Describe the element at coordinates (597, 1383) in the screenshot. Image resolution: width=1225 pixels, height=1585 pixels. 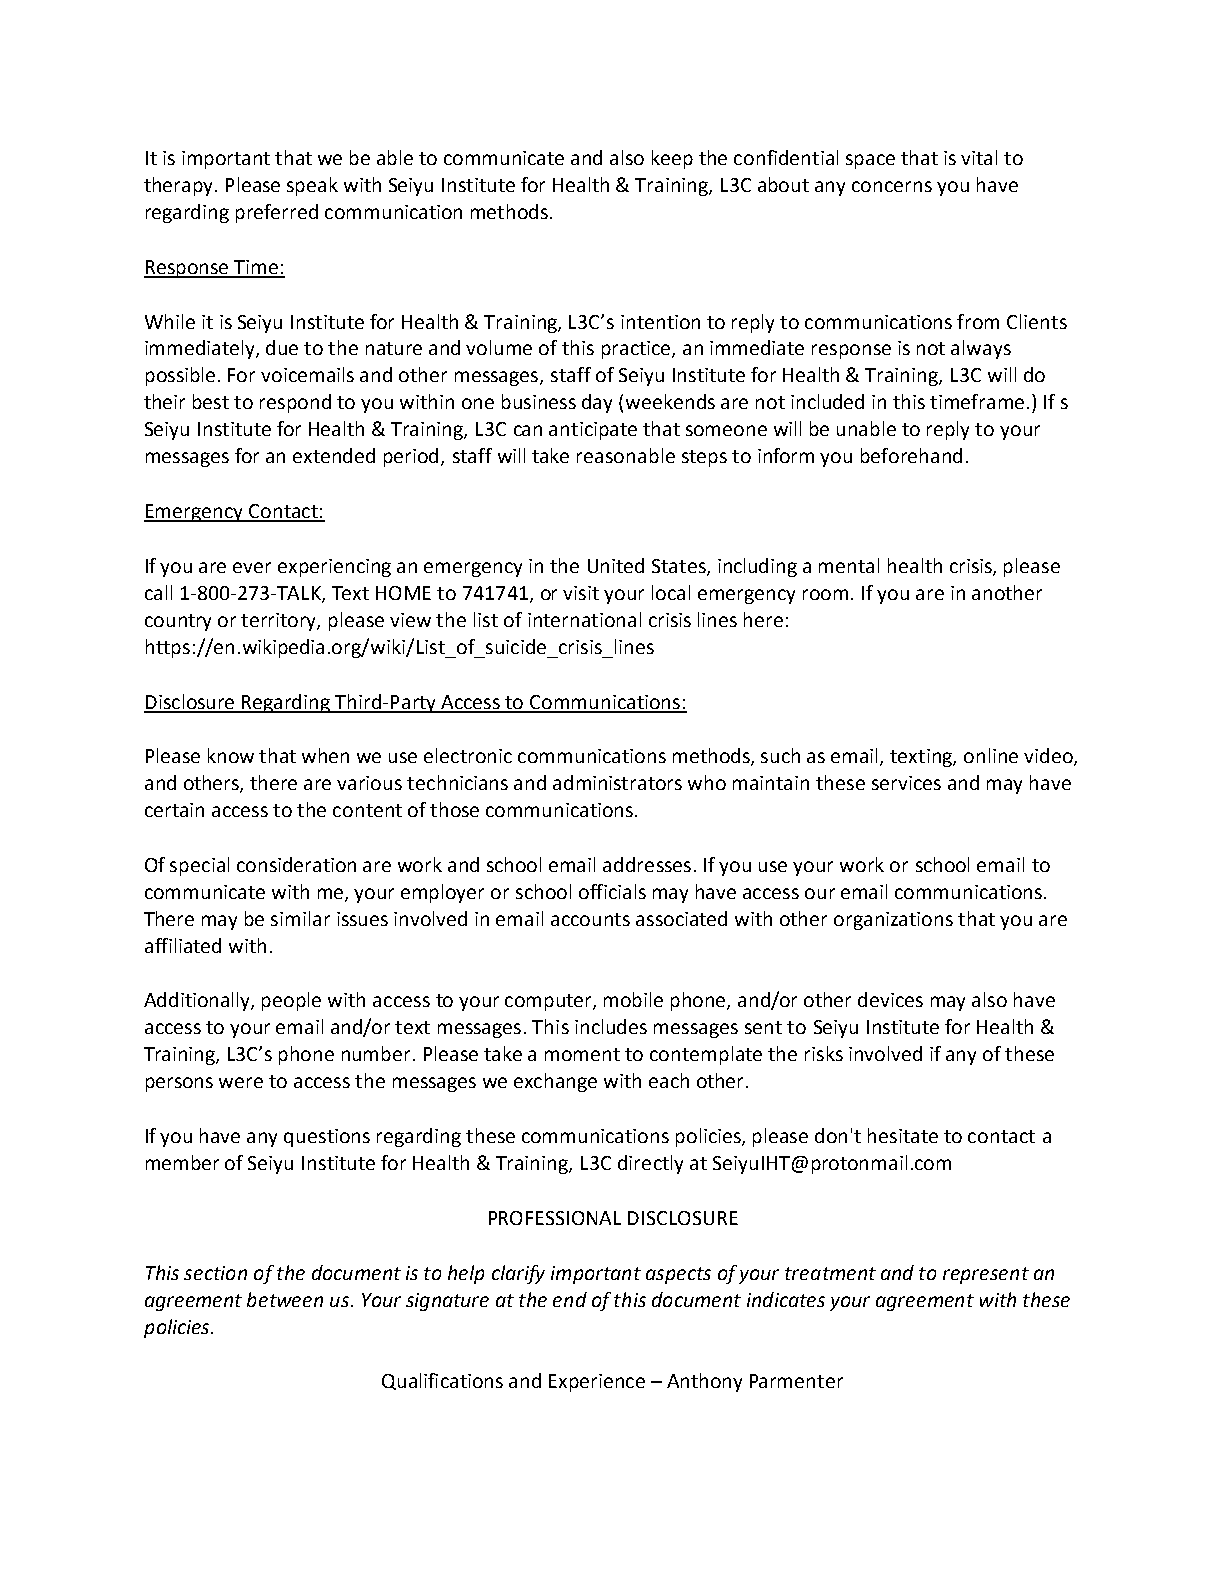
I see `Experience` at that location.
